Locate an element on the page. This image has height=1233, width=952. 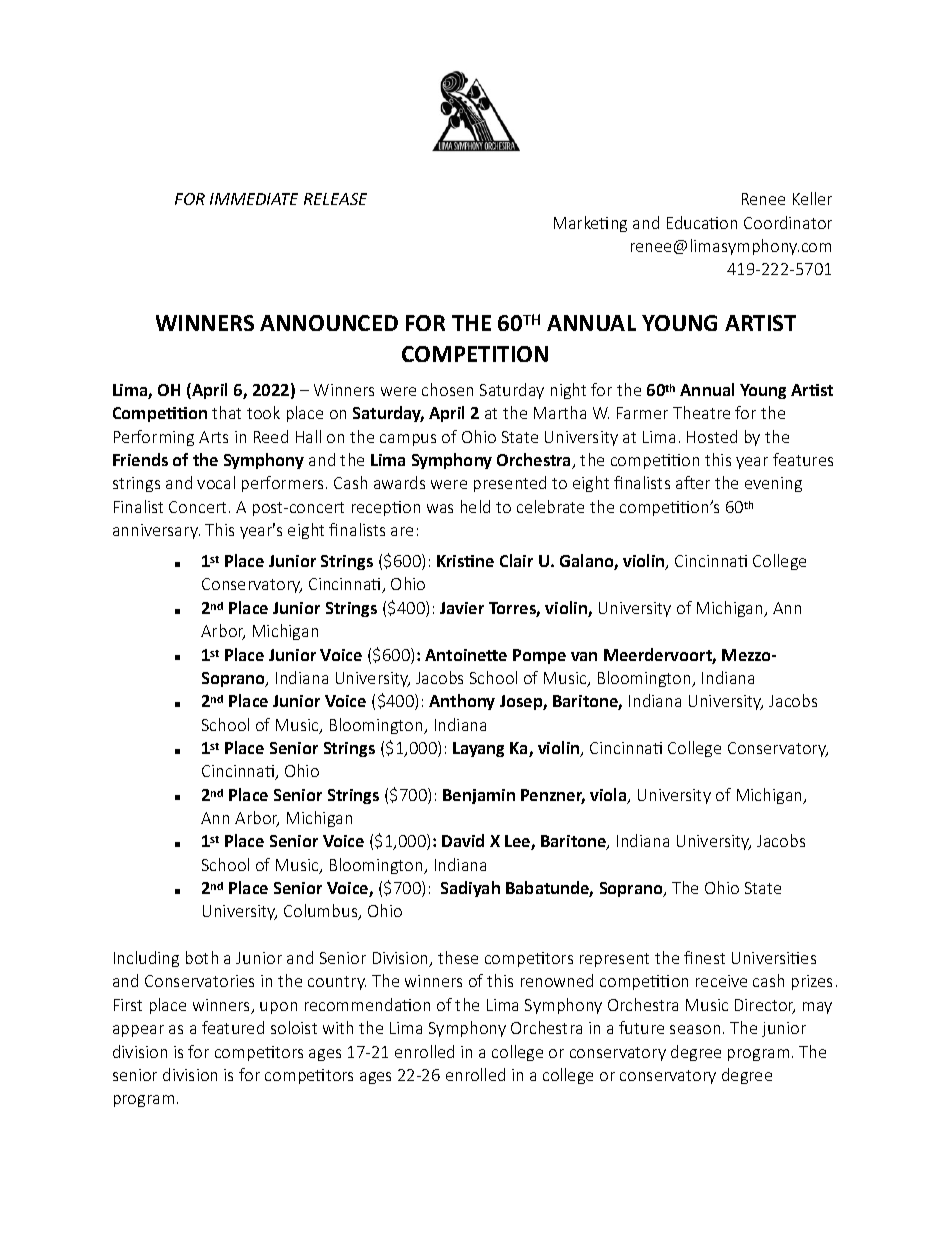
IMMEDIATE is located at coordinates (254, 199).
